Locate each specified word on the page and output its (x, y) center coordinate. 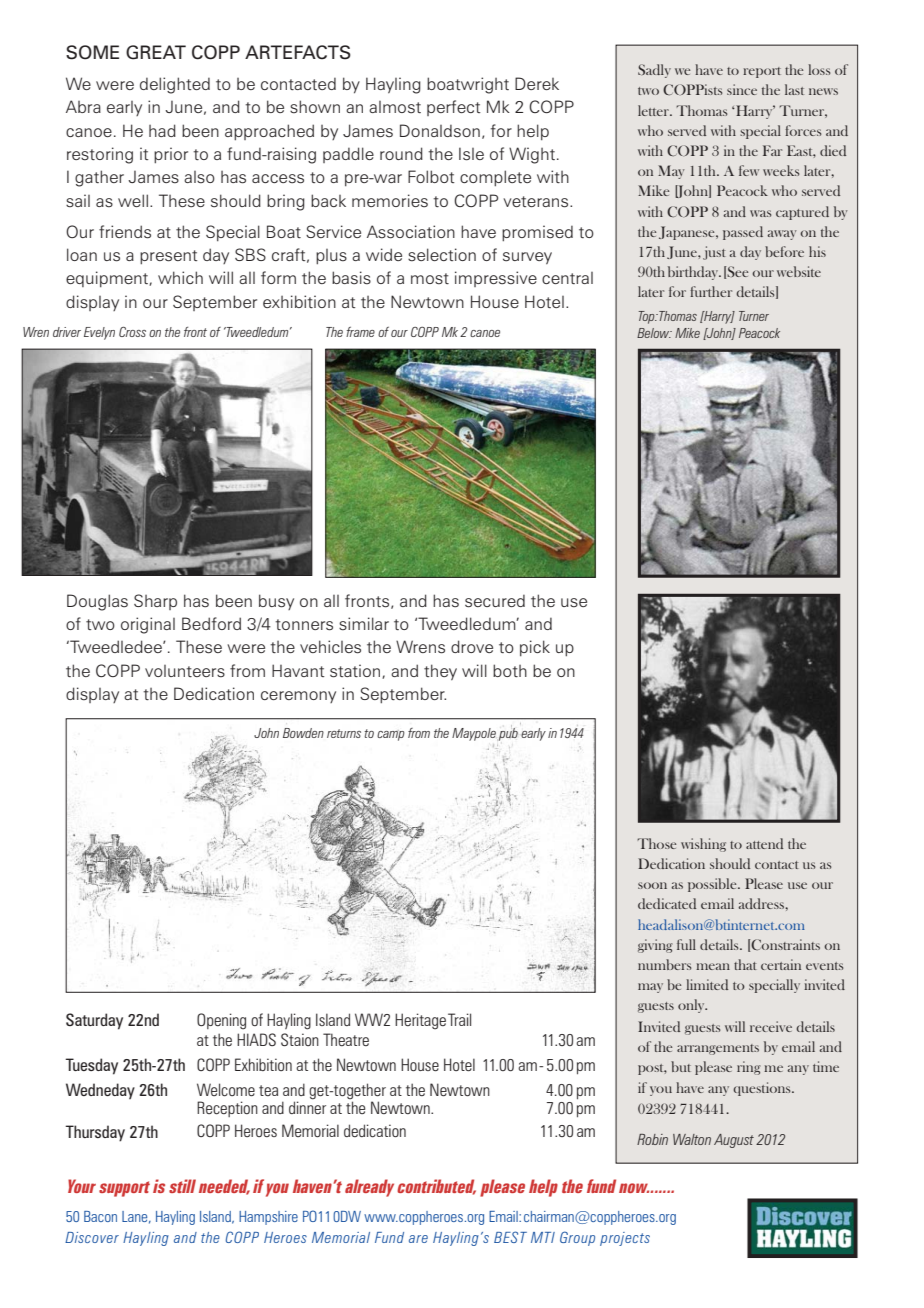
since (742, 89)
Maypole (474, 734)
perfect (454, 108)
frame (360, 332)
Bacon (100, 1216)
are (418, 1239)
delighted (175, 85)
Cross (132, 332)
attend (764, 843)
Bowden (303, 733)
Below (654, 333)
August (734, 1141)
